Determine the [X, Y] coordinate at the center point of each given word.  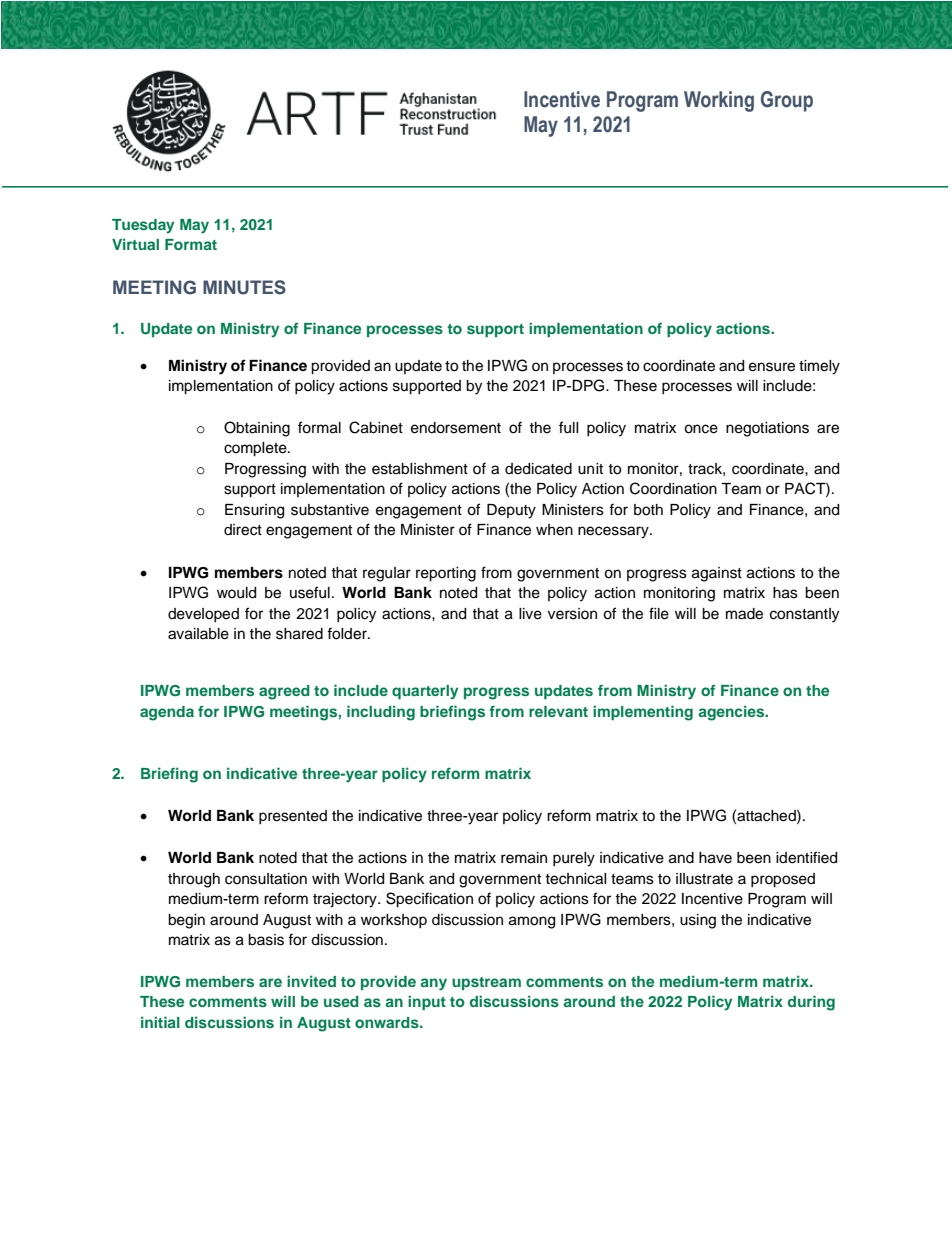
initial [160, 1022]
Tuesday [143, 226]
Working [719, 101]
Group [787, 101]
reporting [446, 574]
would [236, 593]
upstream [486, 983]
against [717, 574]
